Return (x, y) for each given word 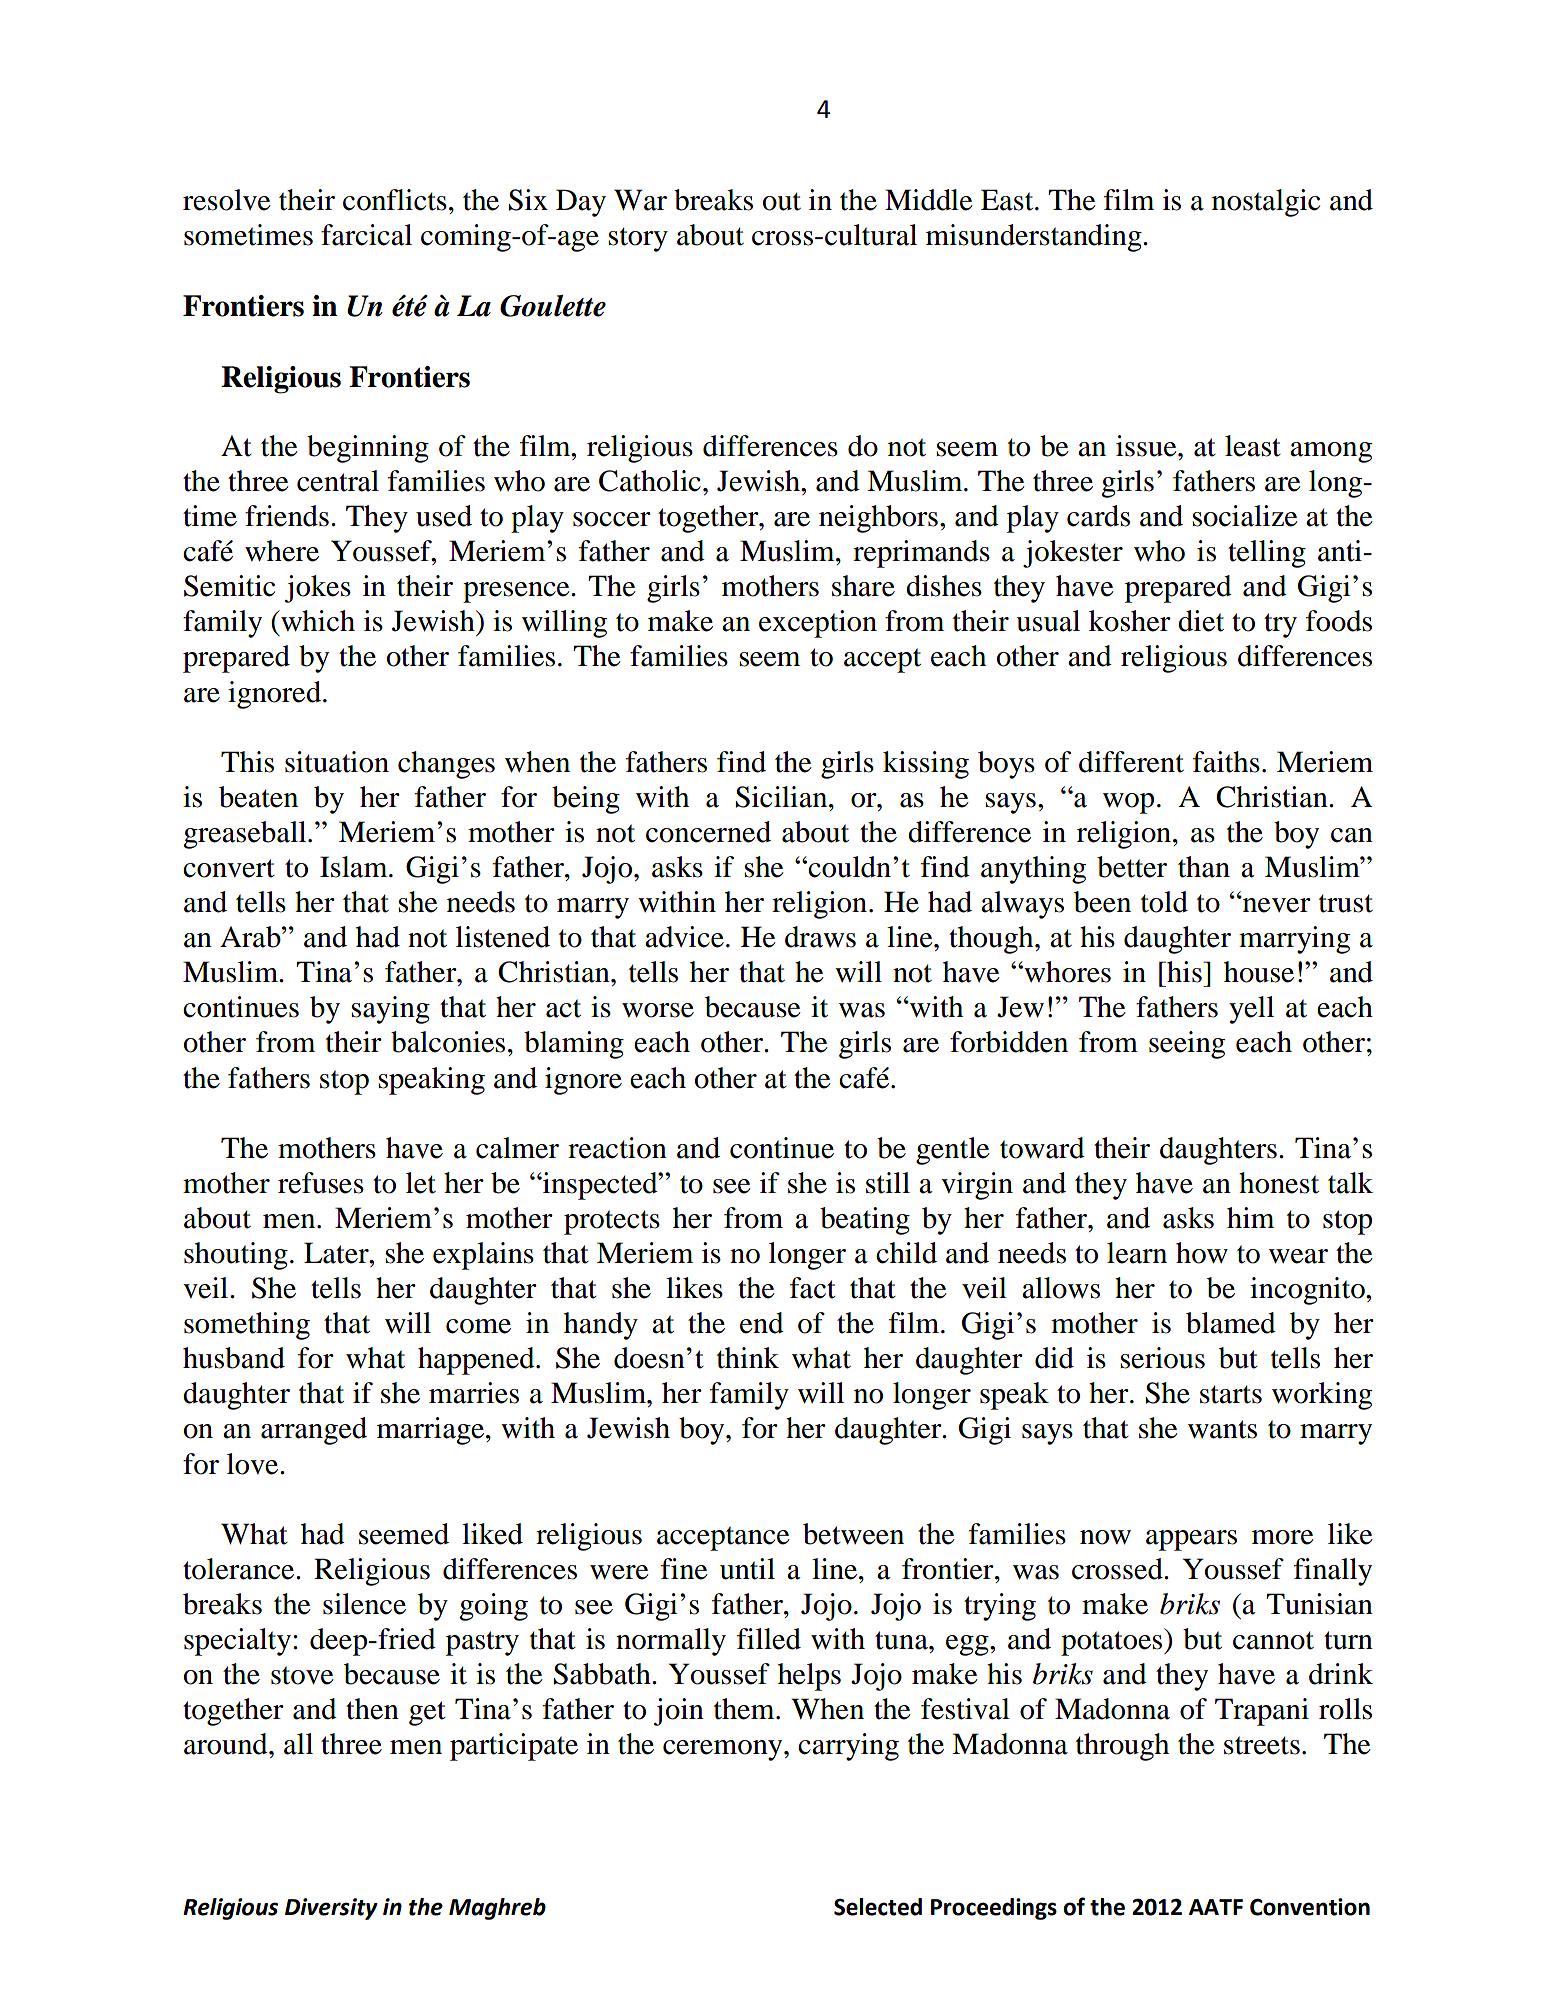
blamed (1231, 1323)
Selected (878, 1907)
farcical (366, 235)
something (247, 1326)
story (638, 239)
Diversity (331, 1909)
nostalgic (1266, 203)
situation (337, 762)
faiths (1226, 762)
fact (813, 1288)
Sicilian (783, 797)
